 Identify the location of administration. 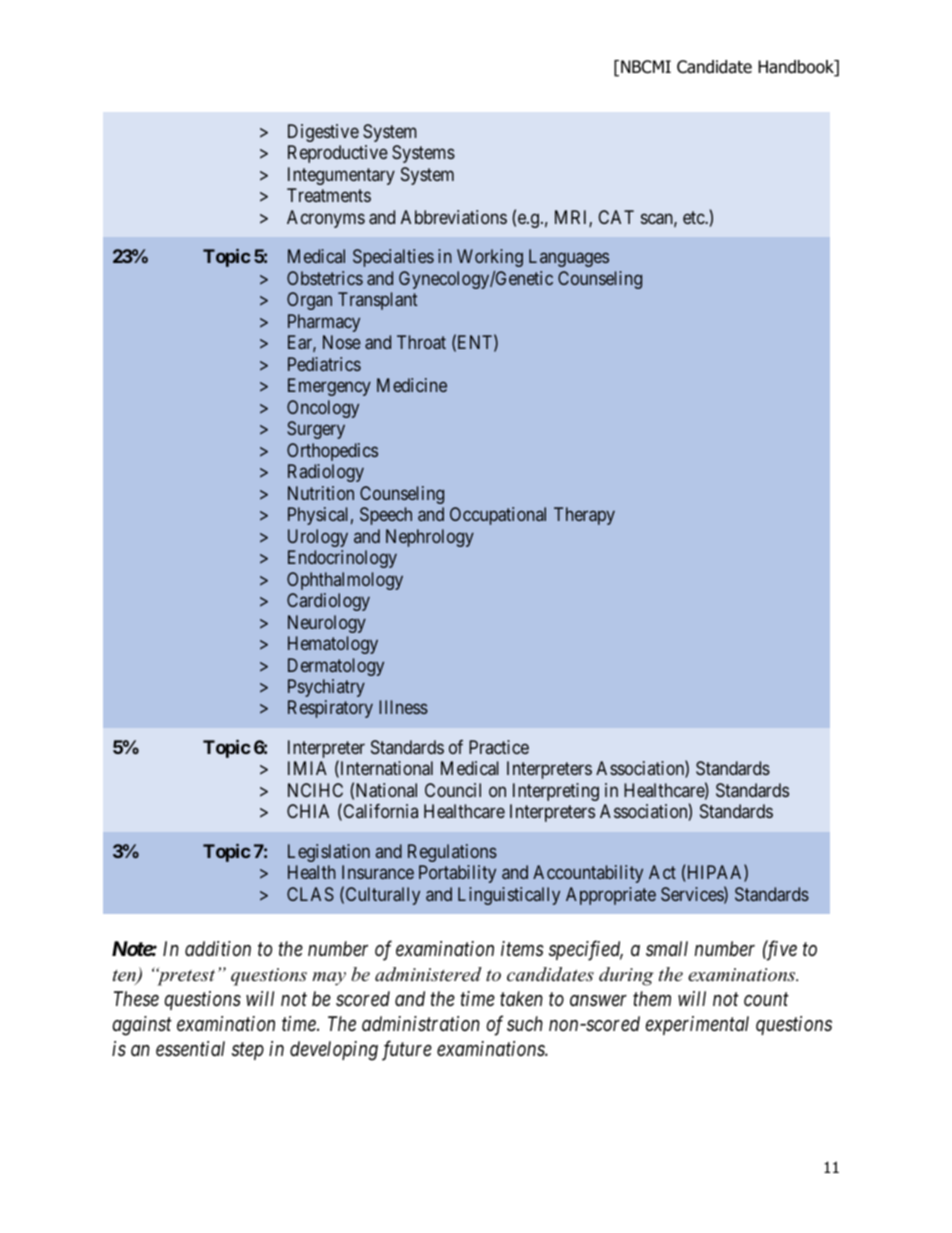
(421, 1024).
